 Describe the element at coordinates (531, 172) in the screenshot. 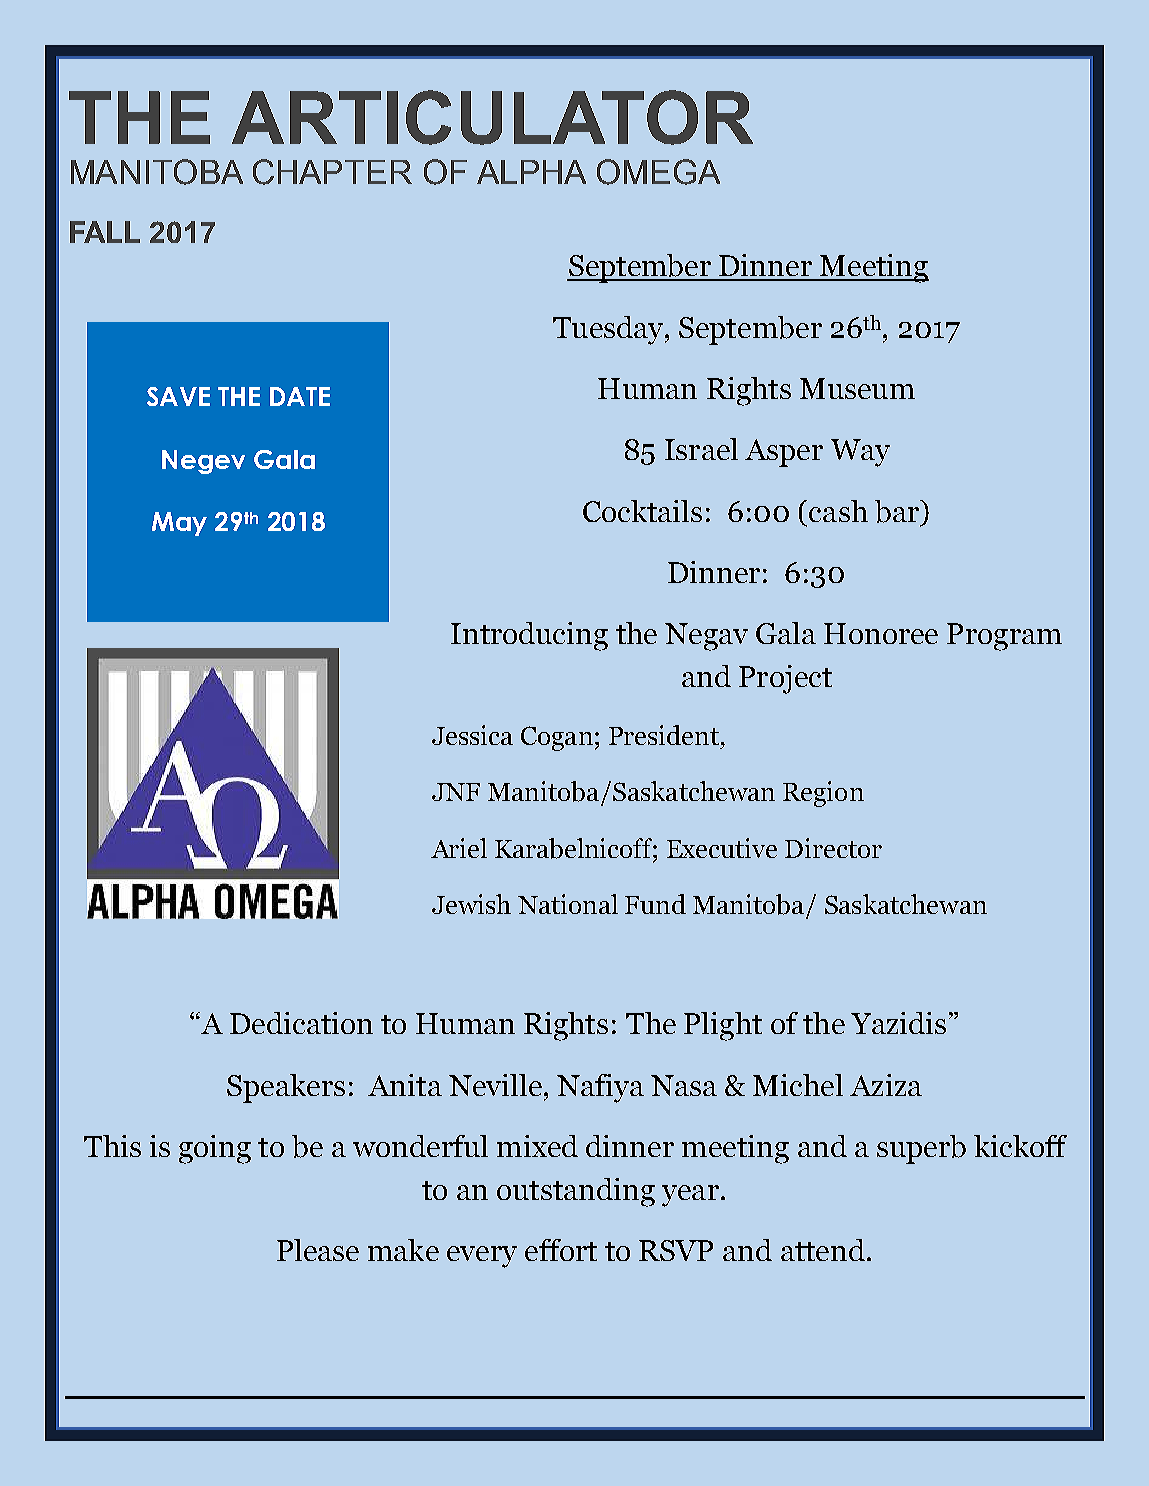

I see `ALPHA` at that location.
